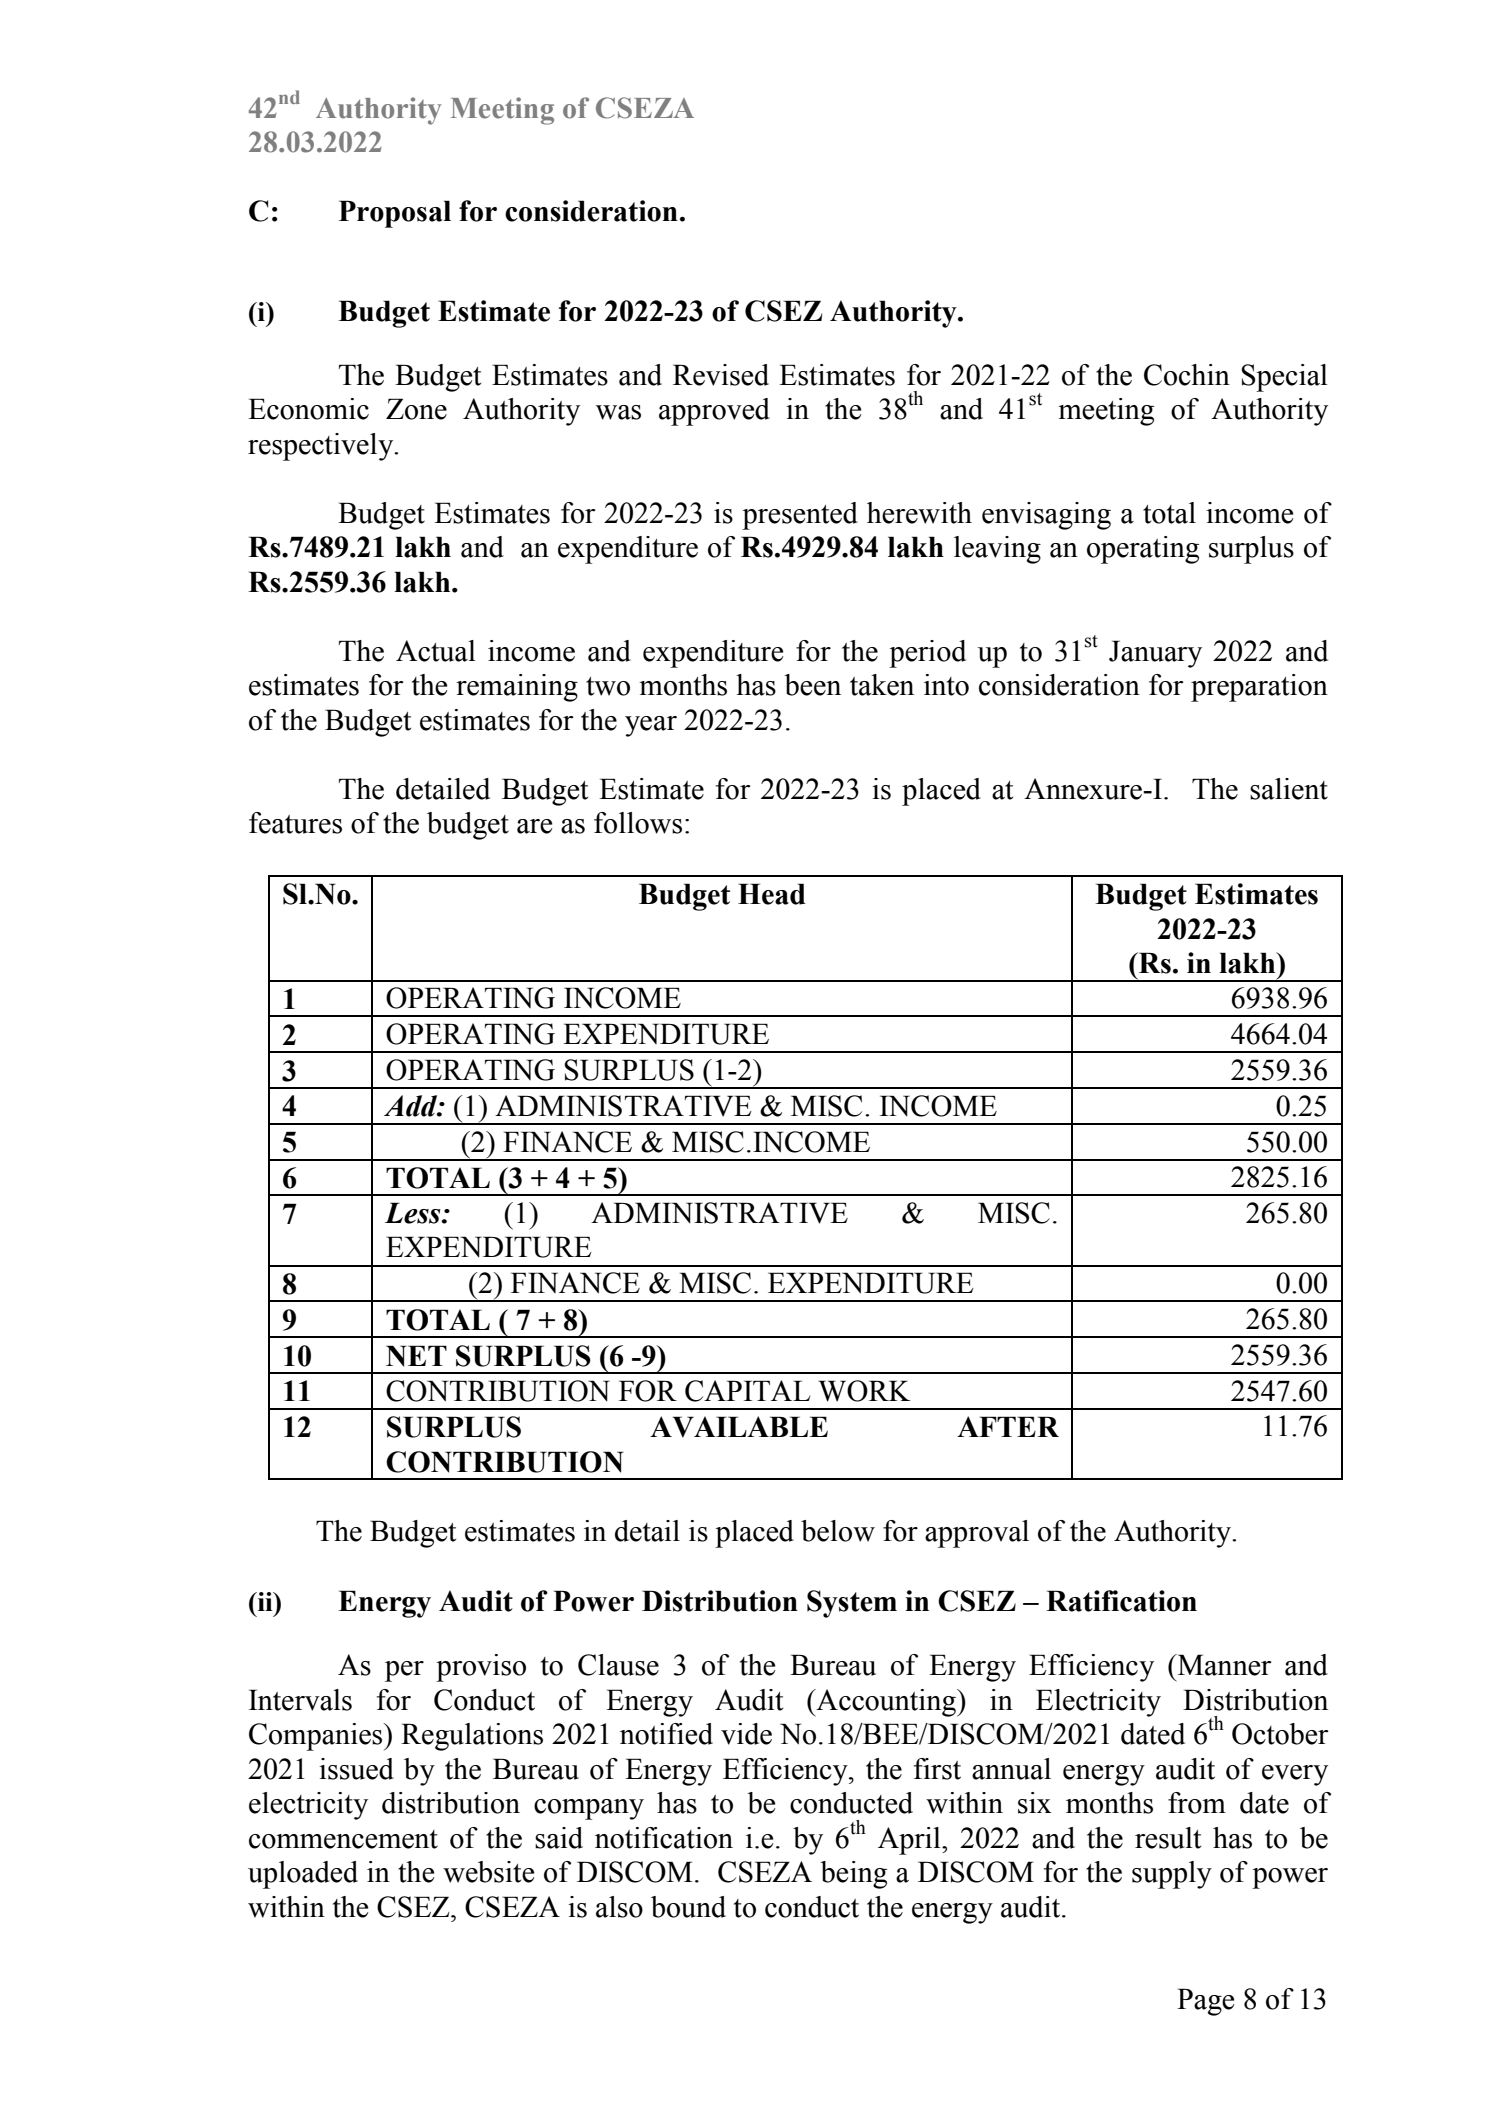 The image size is (1489, 2106). I want to click on proviso, so click(481, 1668).
